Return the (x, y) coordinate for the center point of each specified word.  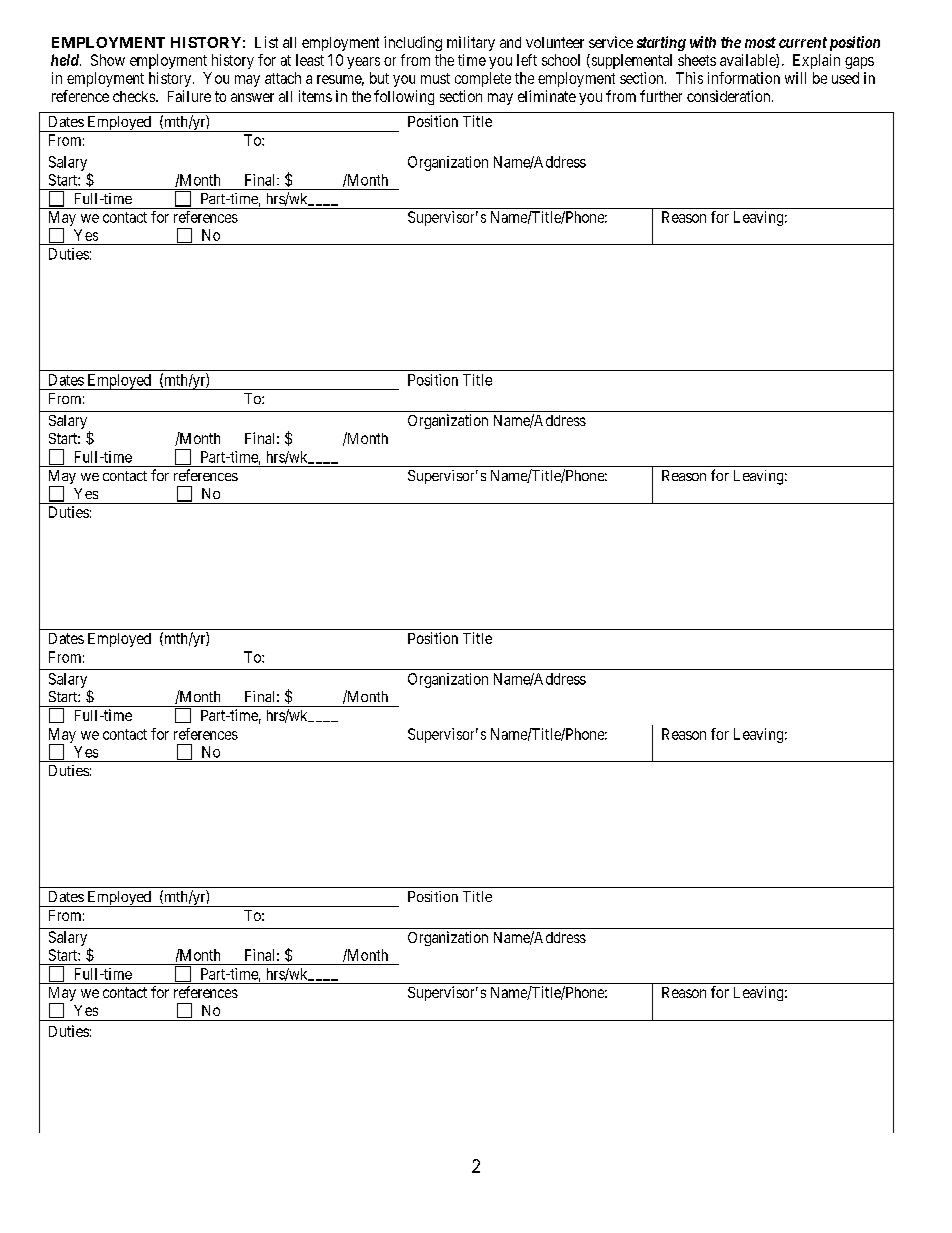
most (760, 42)
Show (108, 60)
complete (483, 79)
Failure (189, 96)
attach (283, 78)
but (379, 78)
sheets (697, 60)
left (527, 60)
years (363, 63)
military (471, 43)
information (744, 78)
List (266, 42)
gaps (859, 63)
